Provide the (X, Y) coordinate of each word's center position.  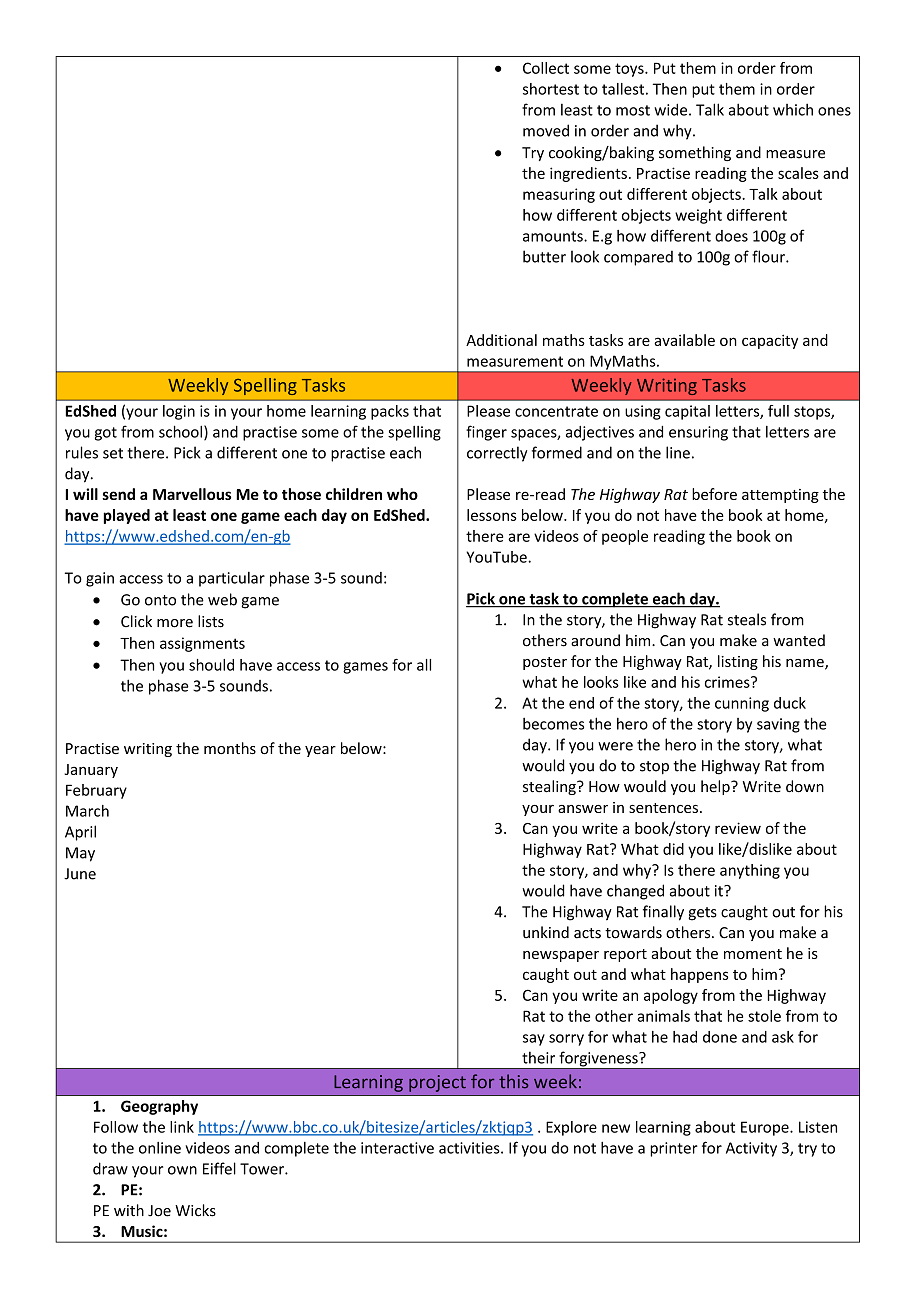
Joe (159, 1211)
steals (747, 619)
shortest (551, 89)
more (175, 623)
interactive (397, 1148)
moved (546, 130)
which (793, 109)
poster (545, 663)
